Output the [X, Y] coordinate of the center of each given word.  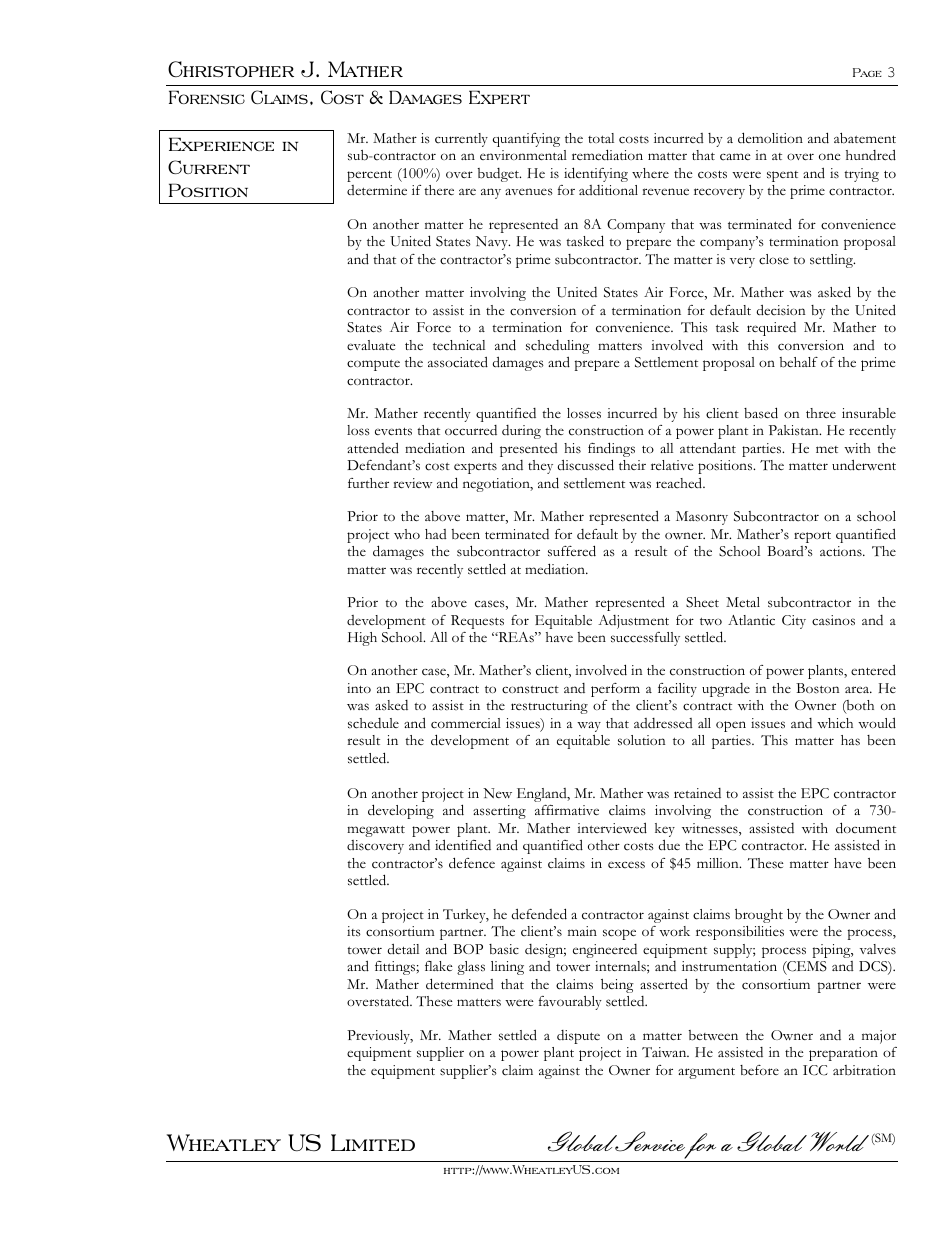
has [850, 740]
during [521, 432]
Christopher [231, 69]
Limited [373, 1142]
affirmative [567, 810]
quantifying [526, 140]
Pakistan [795, 430]
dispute [578, 1037]
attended [373, 448]
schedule [373, 723]
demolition [770, 138]
